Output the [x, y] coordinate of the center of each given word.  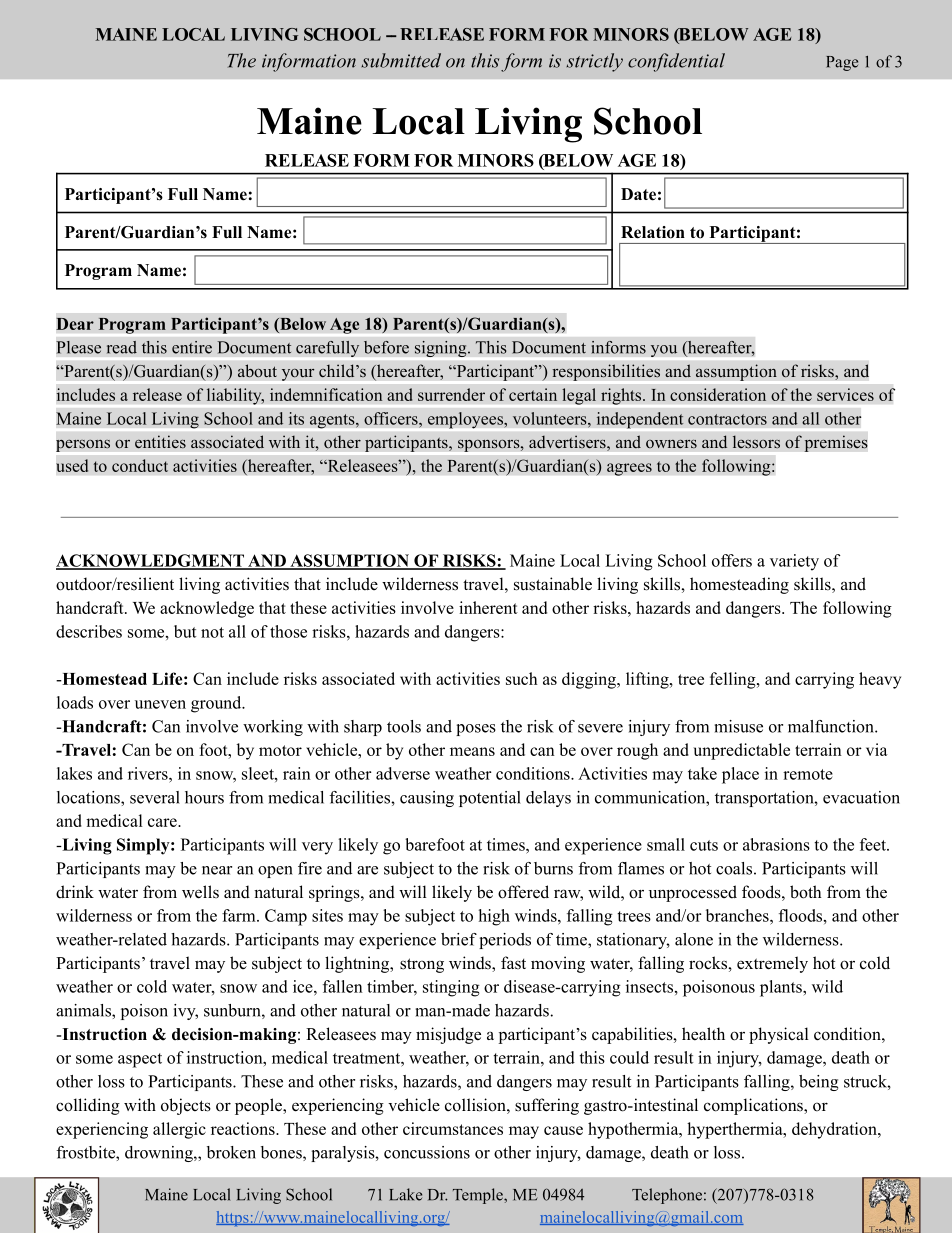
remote [808, 774]
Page [842, 63]
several [155, 797]
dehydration [835, 1130]
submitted [401, 60]
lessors [756, 442]
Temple [479, 1196]
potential [490, 799]
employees [466, 420]
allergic [179, 1130]
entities [160, 442]
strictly [594, 62]
